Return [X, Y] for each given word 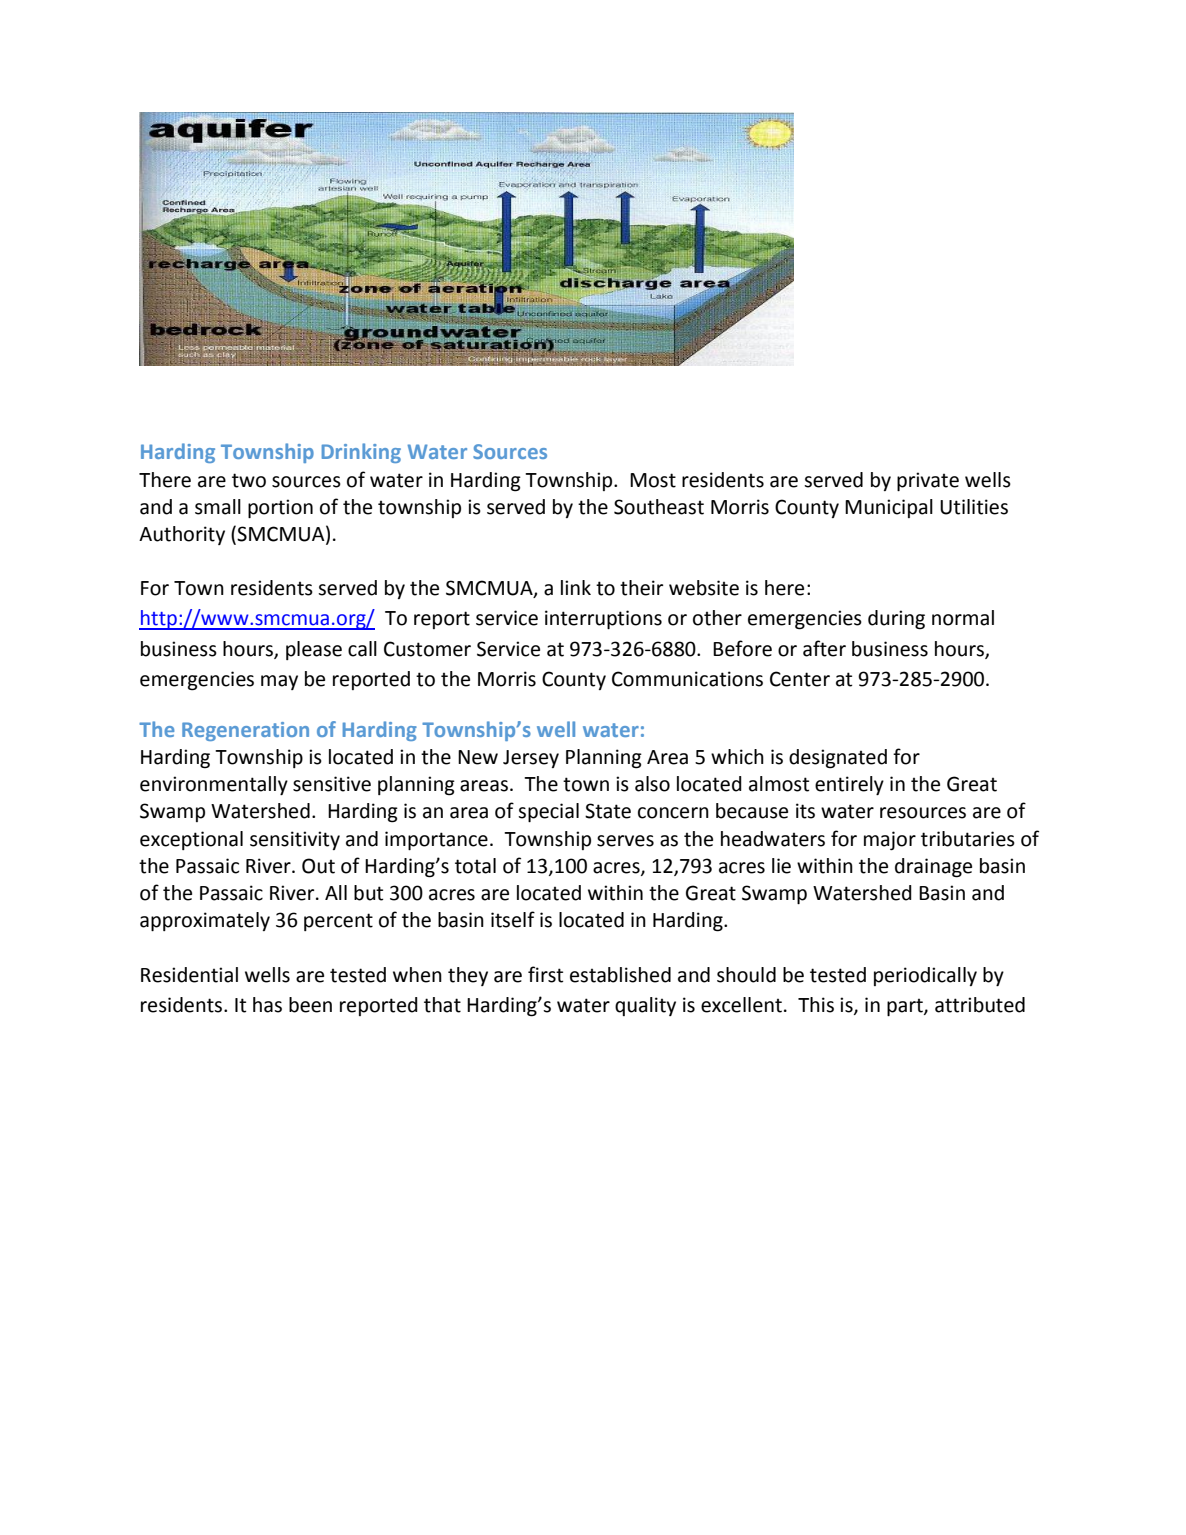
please [314, 650]
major [890, 840]
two [249, 480]
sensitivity [295, 840]
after [824, 648]
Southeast [659, 507]
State [608, 811]
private [928, 481]
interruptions [603, 619]
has [267, 1005]
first [545, 974]
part [906, 1007]
